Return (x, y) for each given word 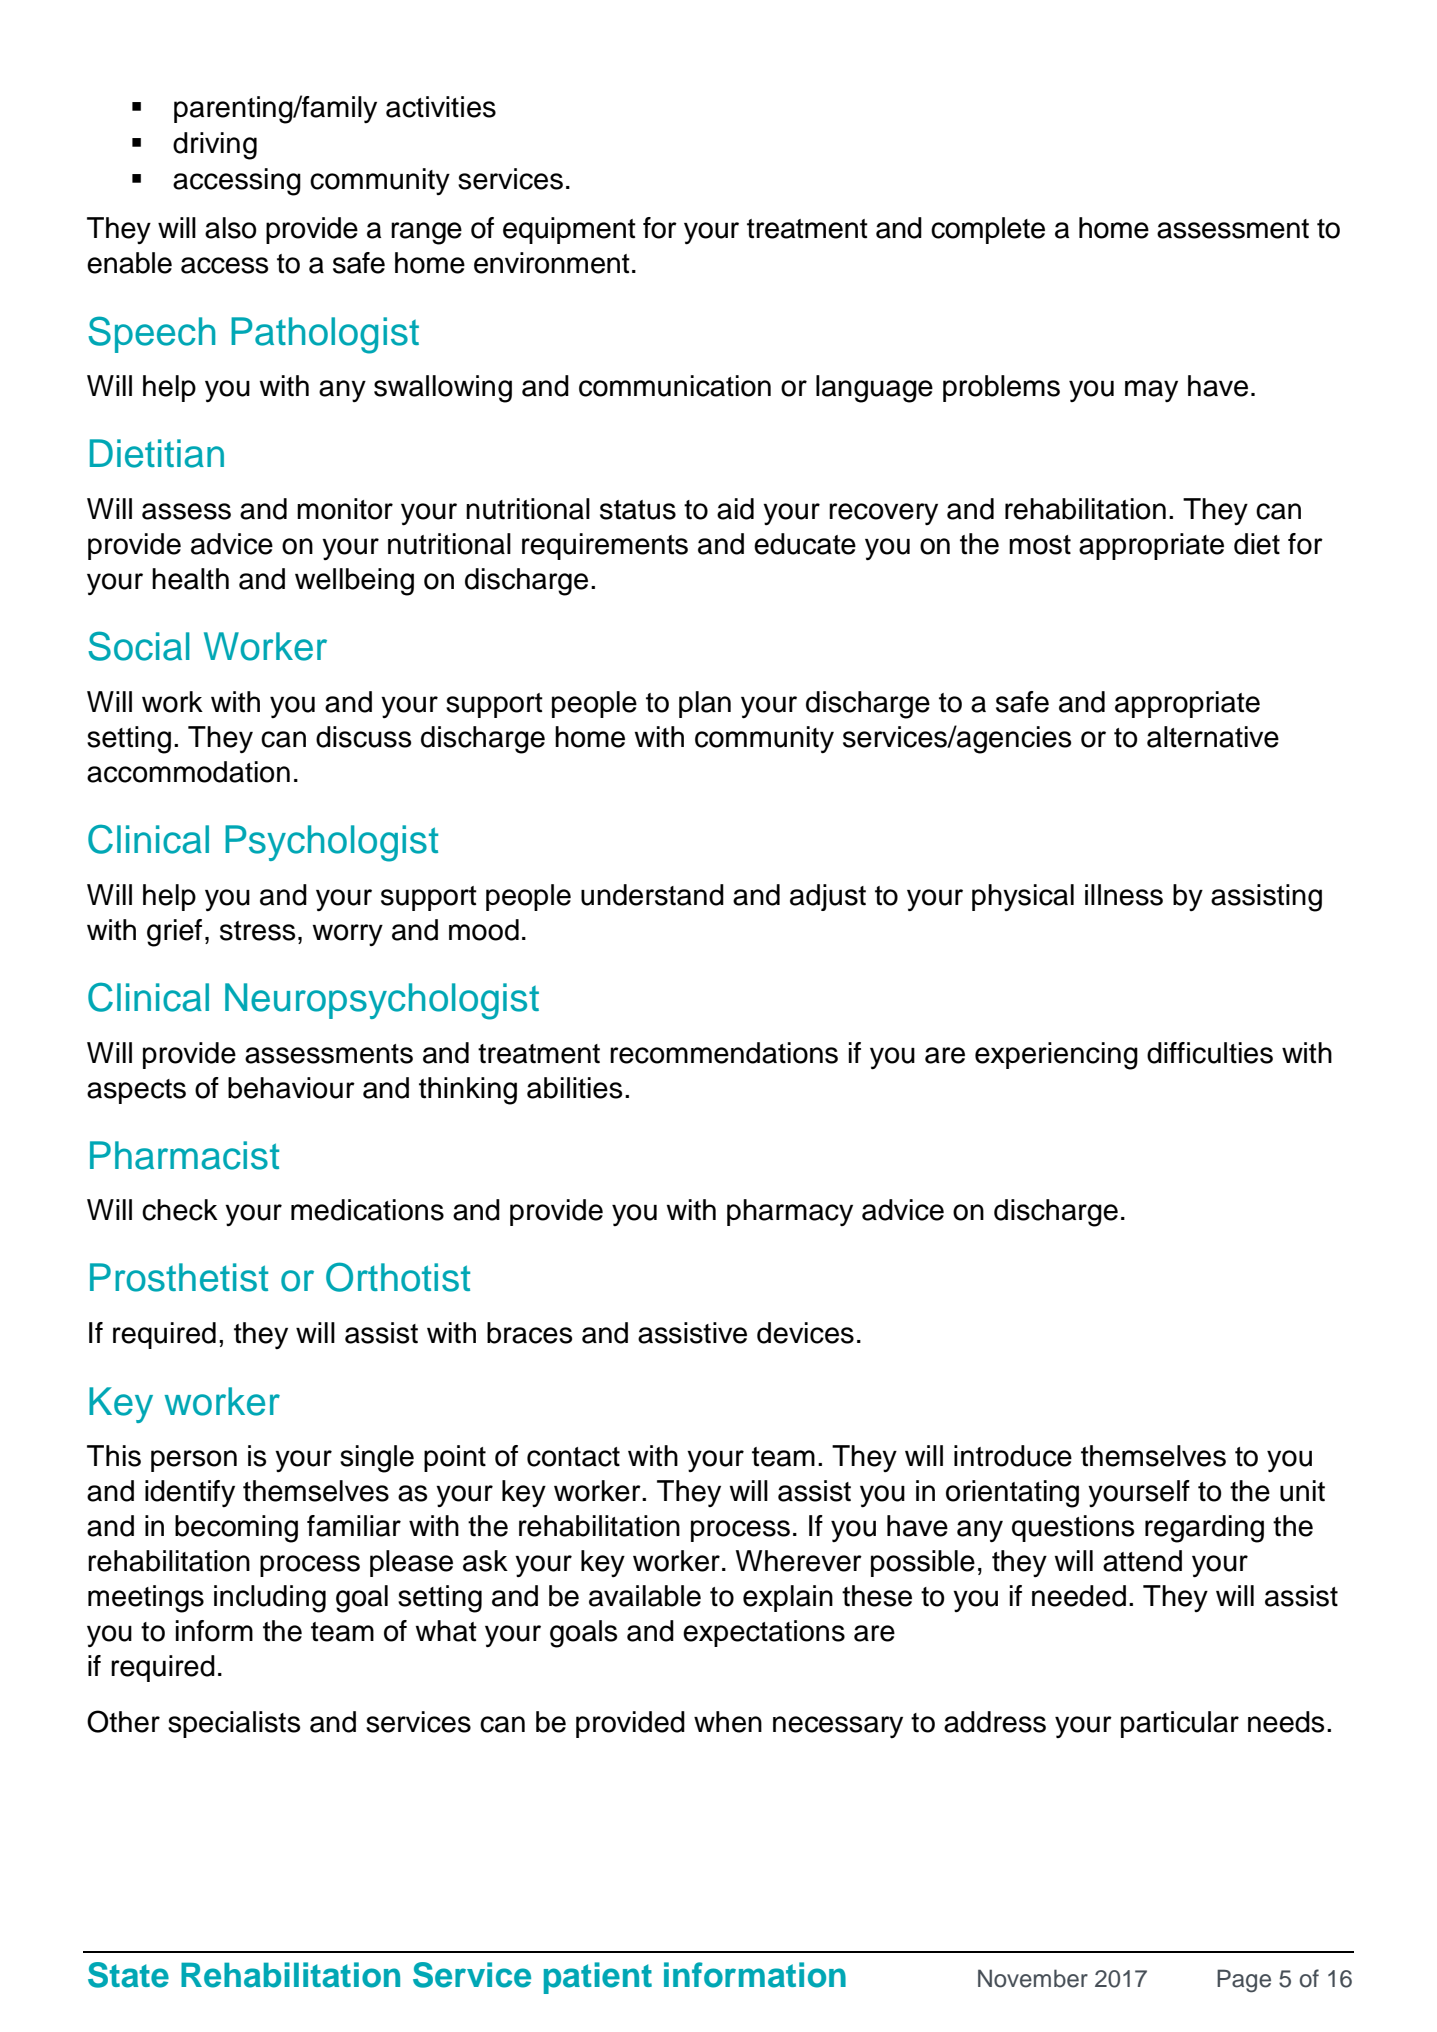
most (1040, 545)
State (128, 1975)
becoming (236, 1529)
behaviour (291, 1088)
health (190, 579)
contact (573, 1457)
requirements (605, 546)
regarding (1204, 1529)
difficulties (1210, 1053)
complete (988, 230)
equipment (569, 230)
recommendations (724, 1053)
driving (215, 146)
